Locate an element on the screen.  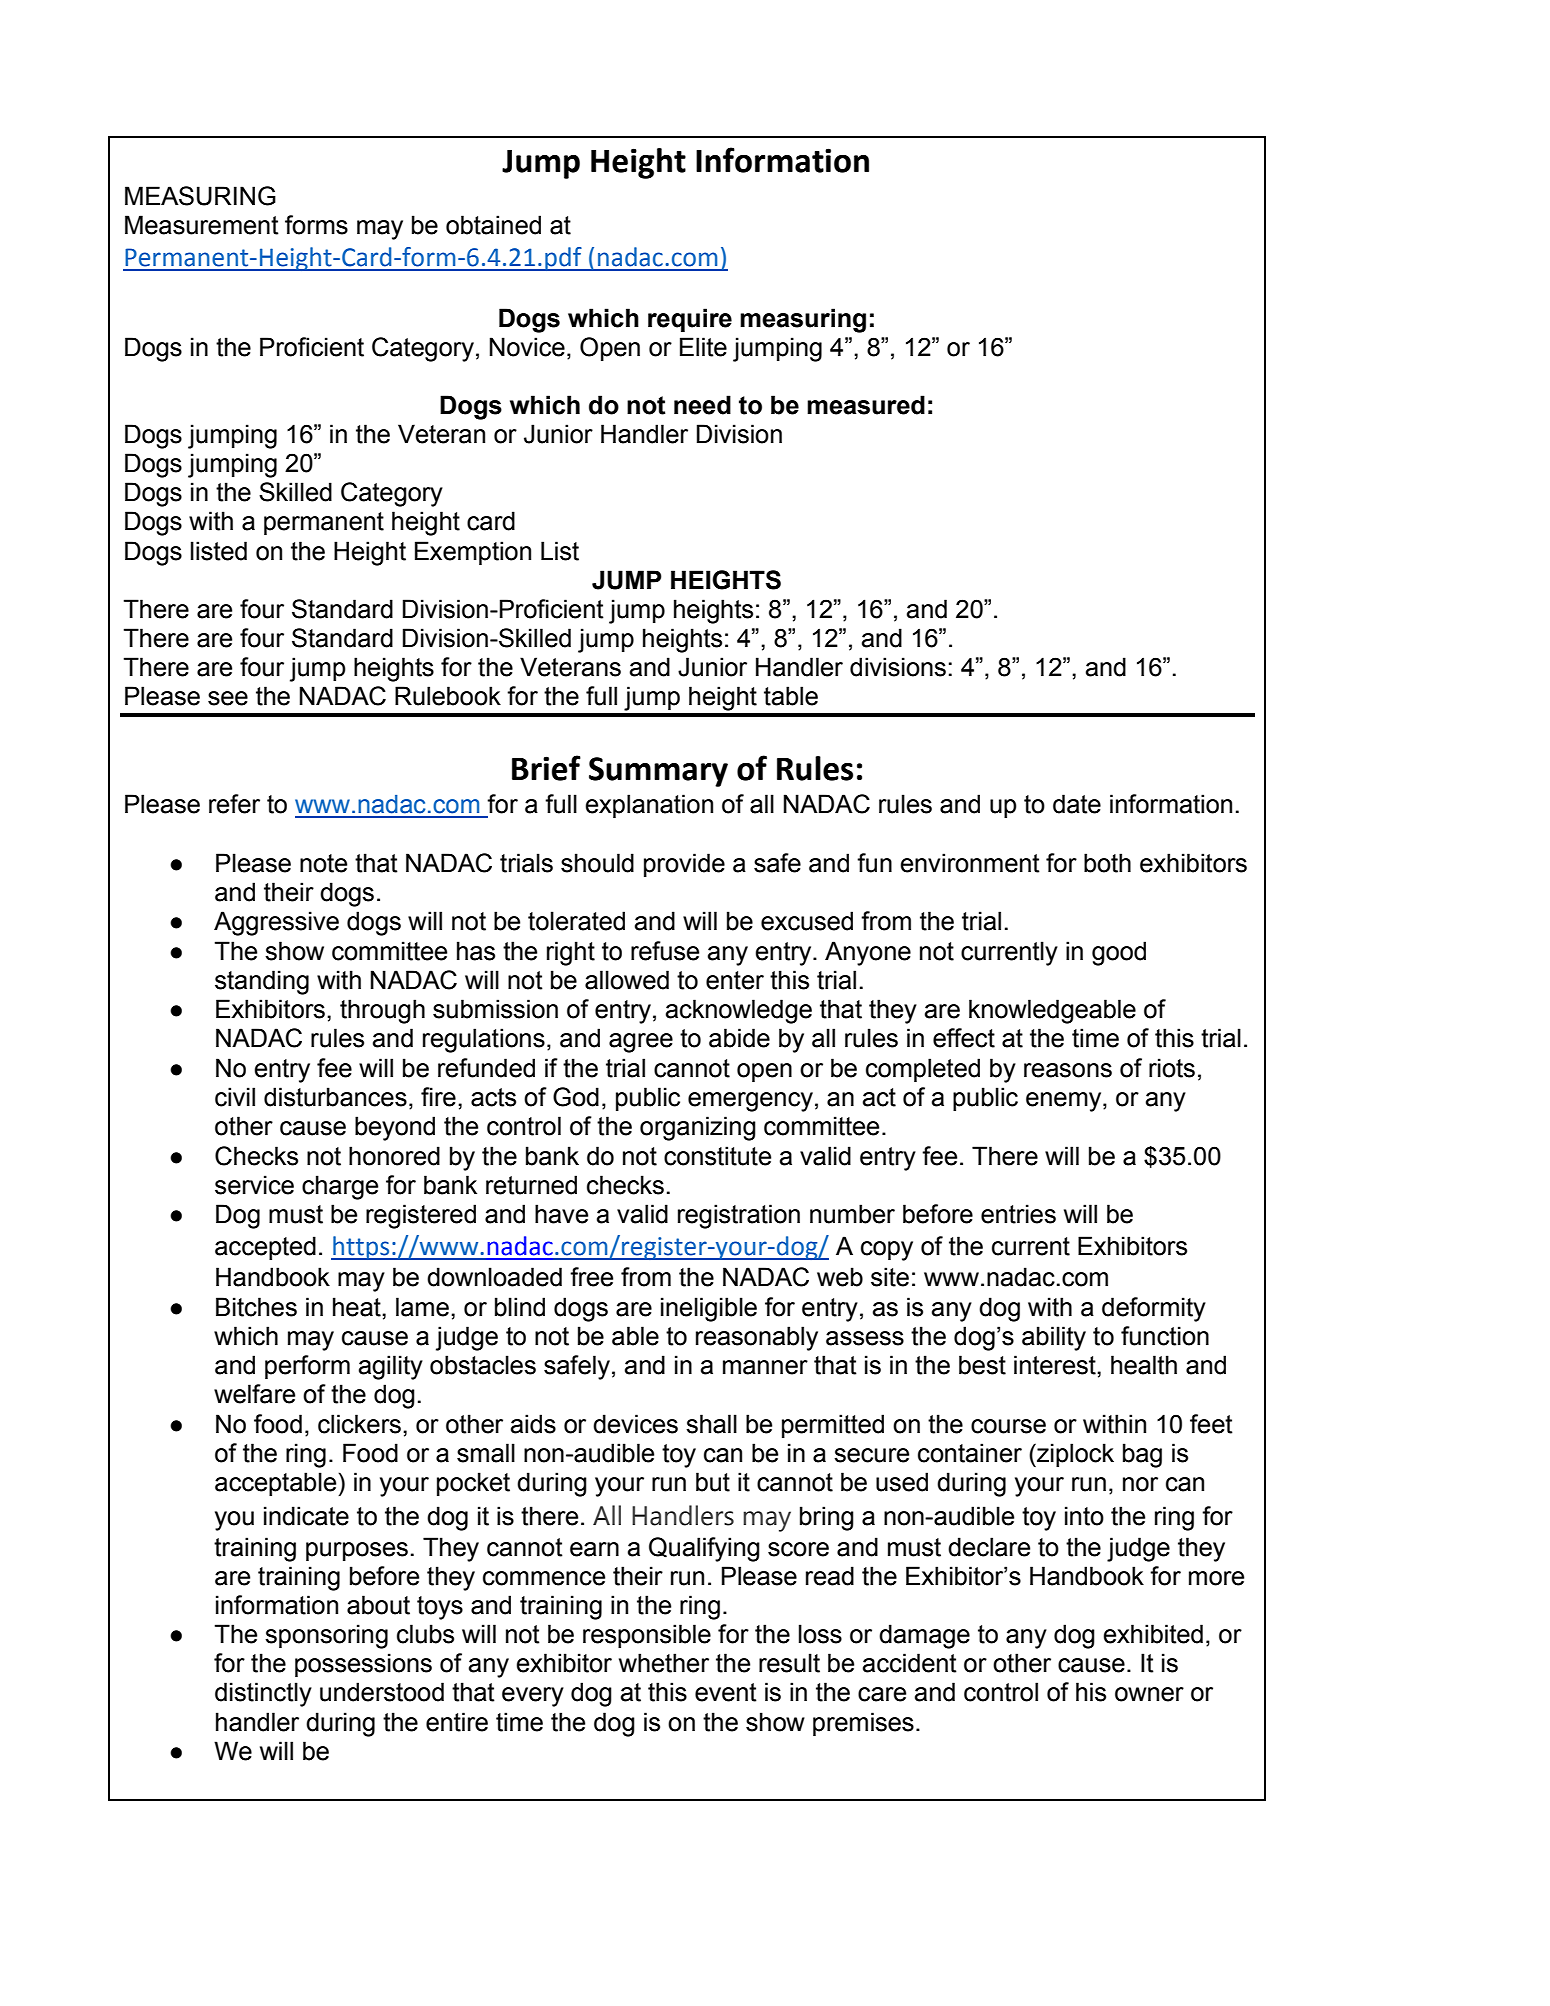
require is located at coordinates (690, 320).
